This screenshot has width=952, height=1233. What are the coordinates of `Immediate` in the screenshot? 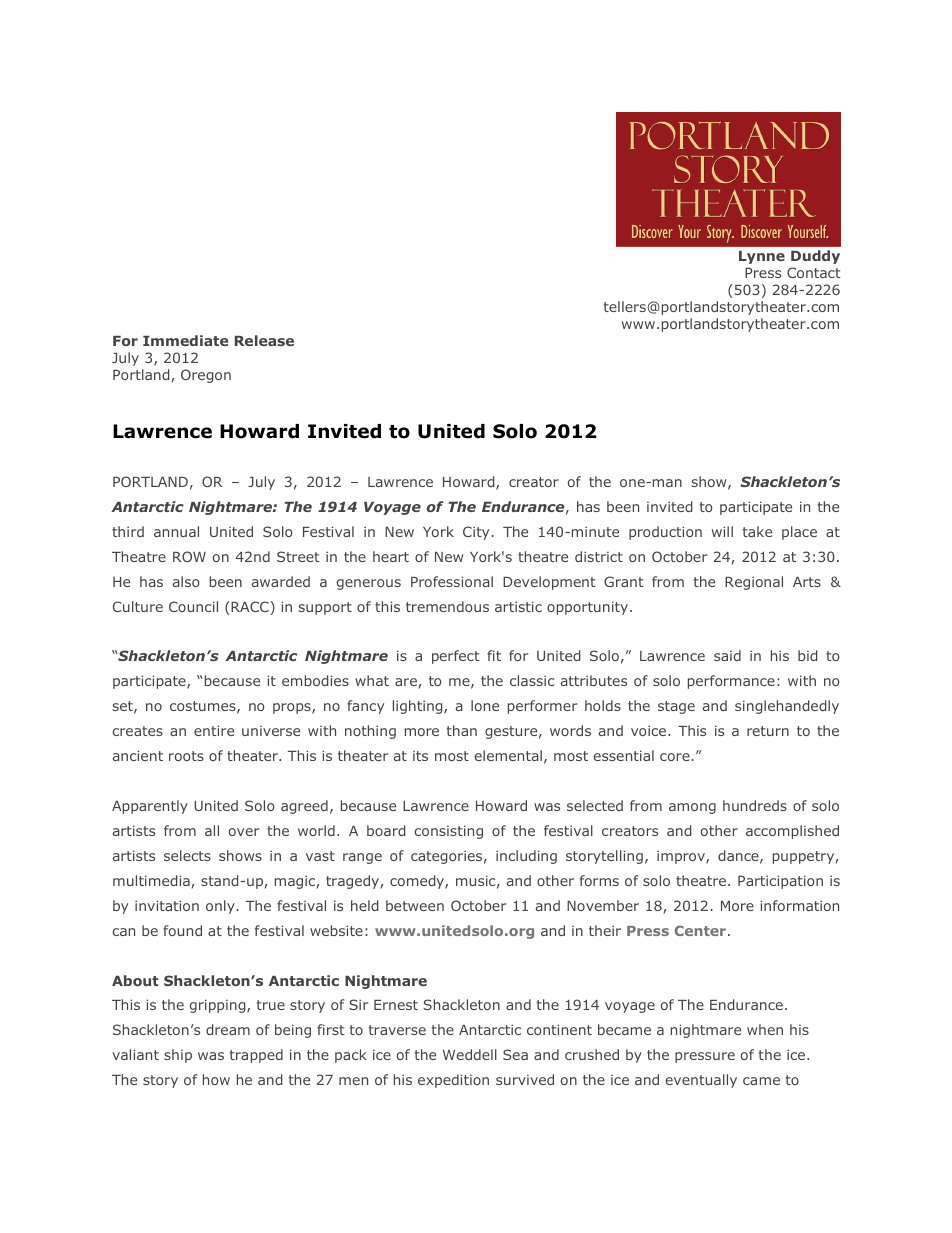 It's located at (185, 340).
